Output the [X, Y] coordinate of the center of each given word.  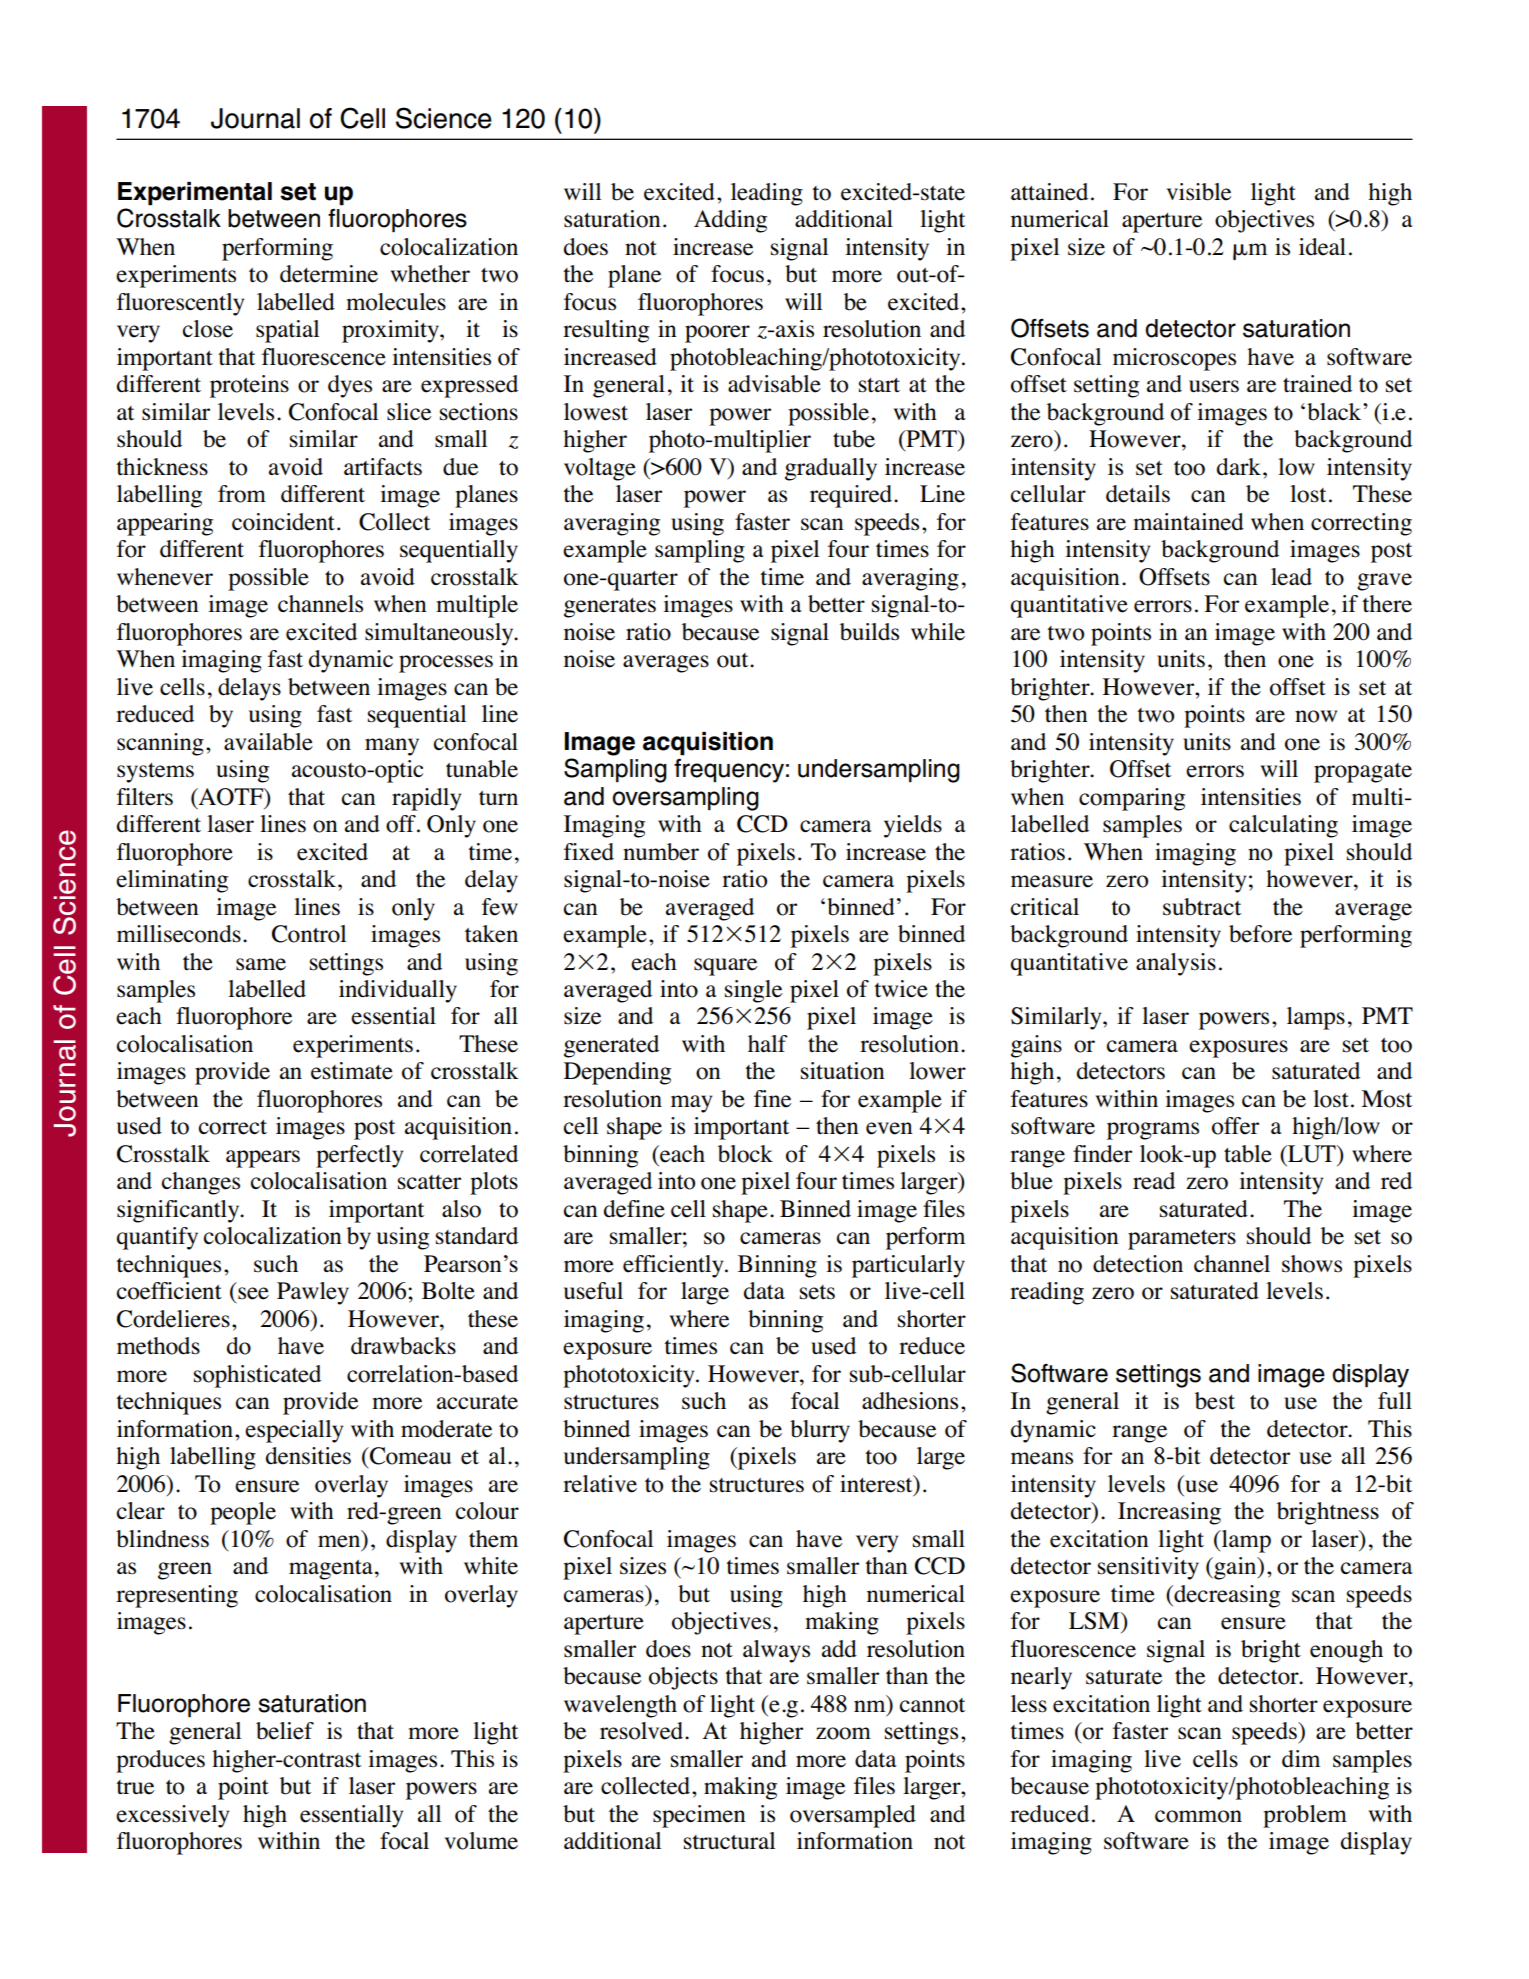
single [753, 991]
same [261, 964]
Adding [730, 221]
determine [329, 274]
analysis [1176, 964]
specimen [699, 1816]
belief [285, 1731]
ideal [1322, 247]
